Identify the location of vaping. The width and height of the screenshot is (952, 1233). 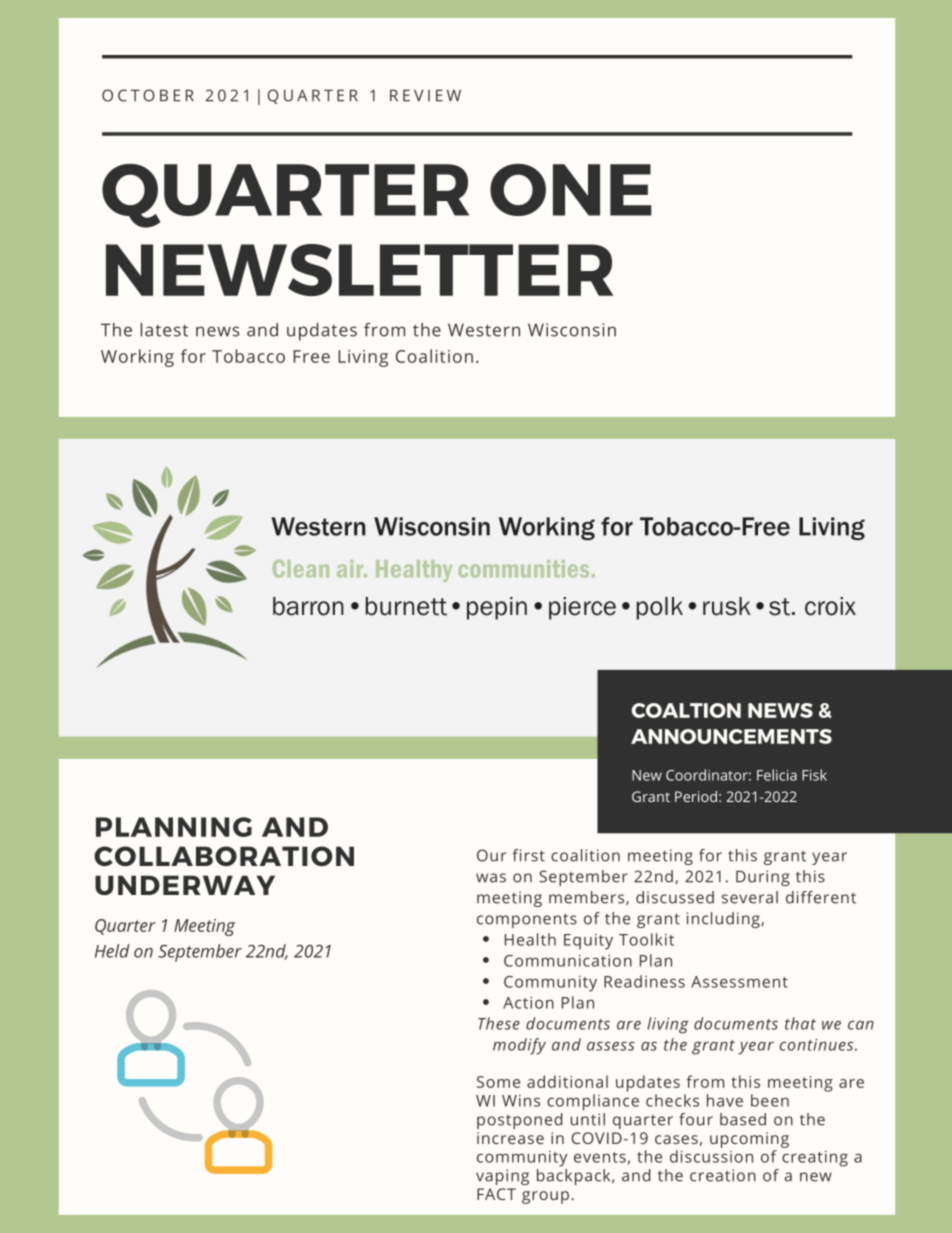
(502, 1177).
